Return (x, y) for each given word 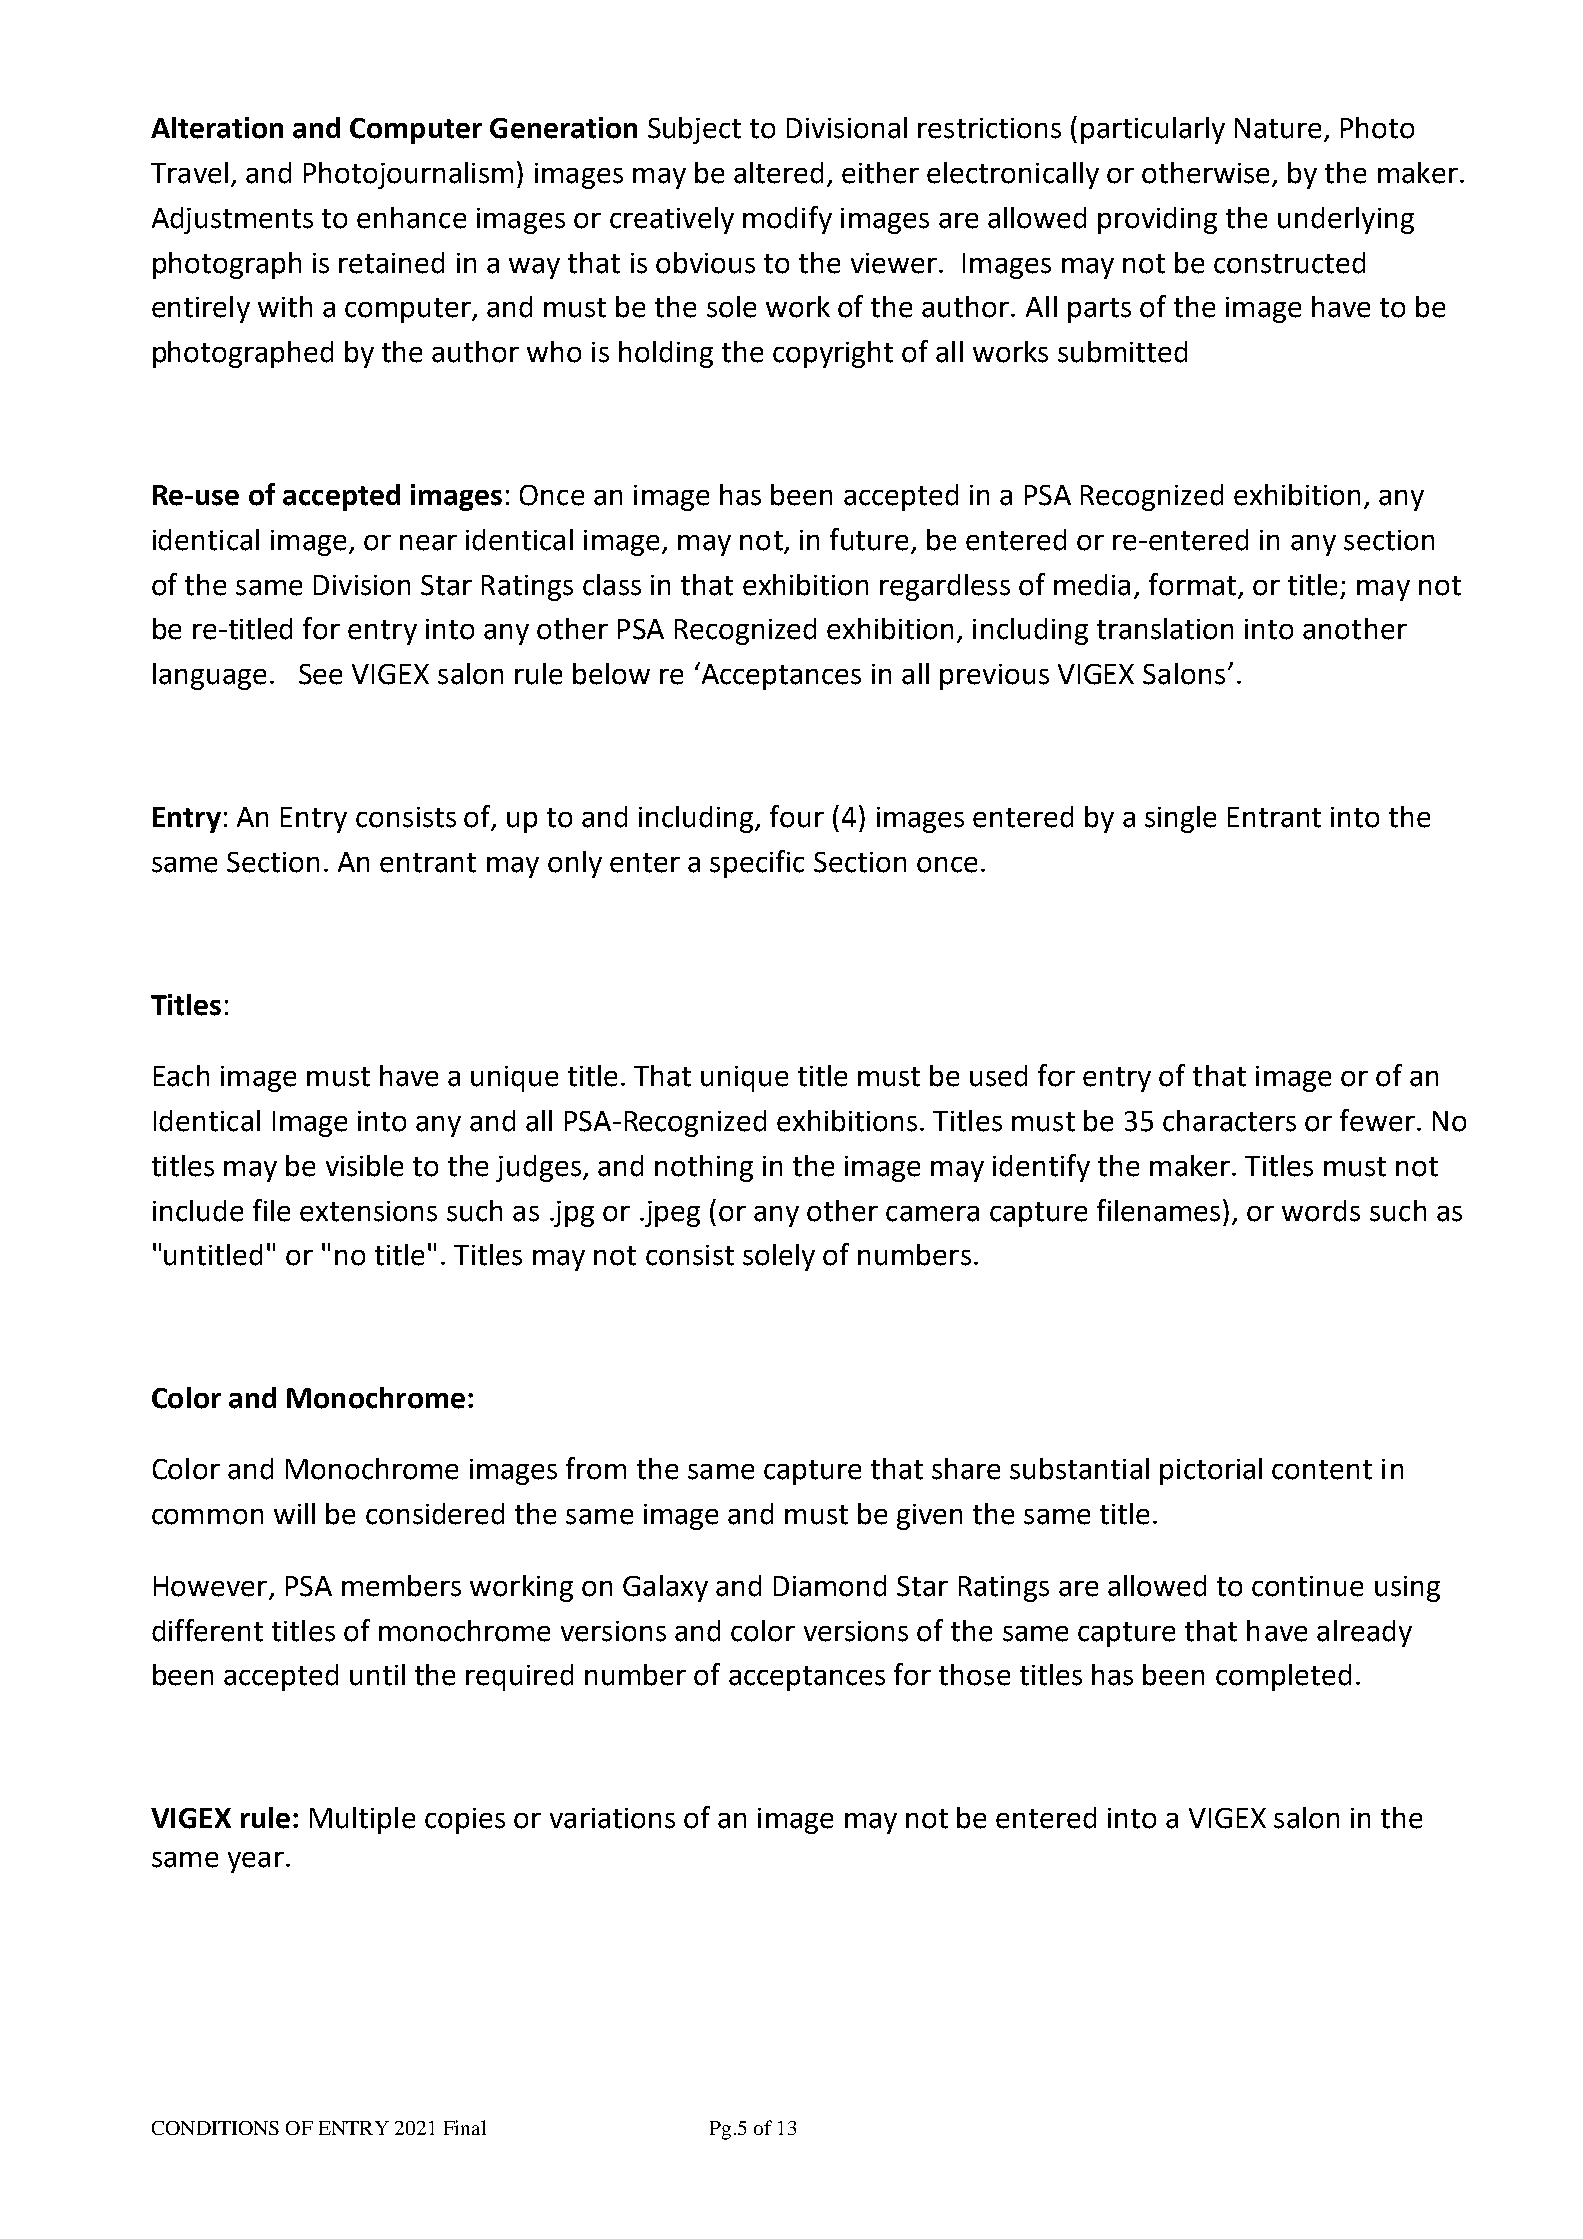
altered (778, 173)
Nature (1280, 129)
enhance (411, 218)
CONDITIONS (215, 2128)
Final (465, 2127)
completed (1283, 1677)
